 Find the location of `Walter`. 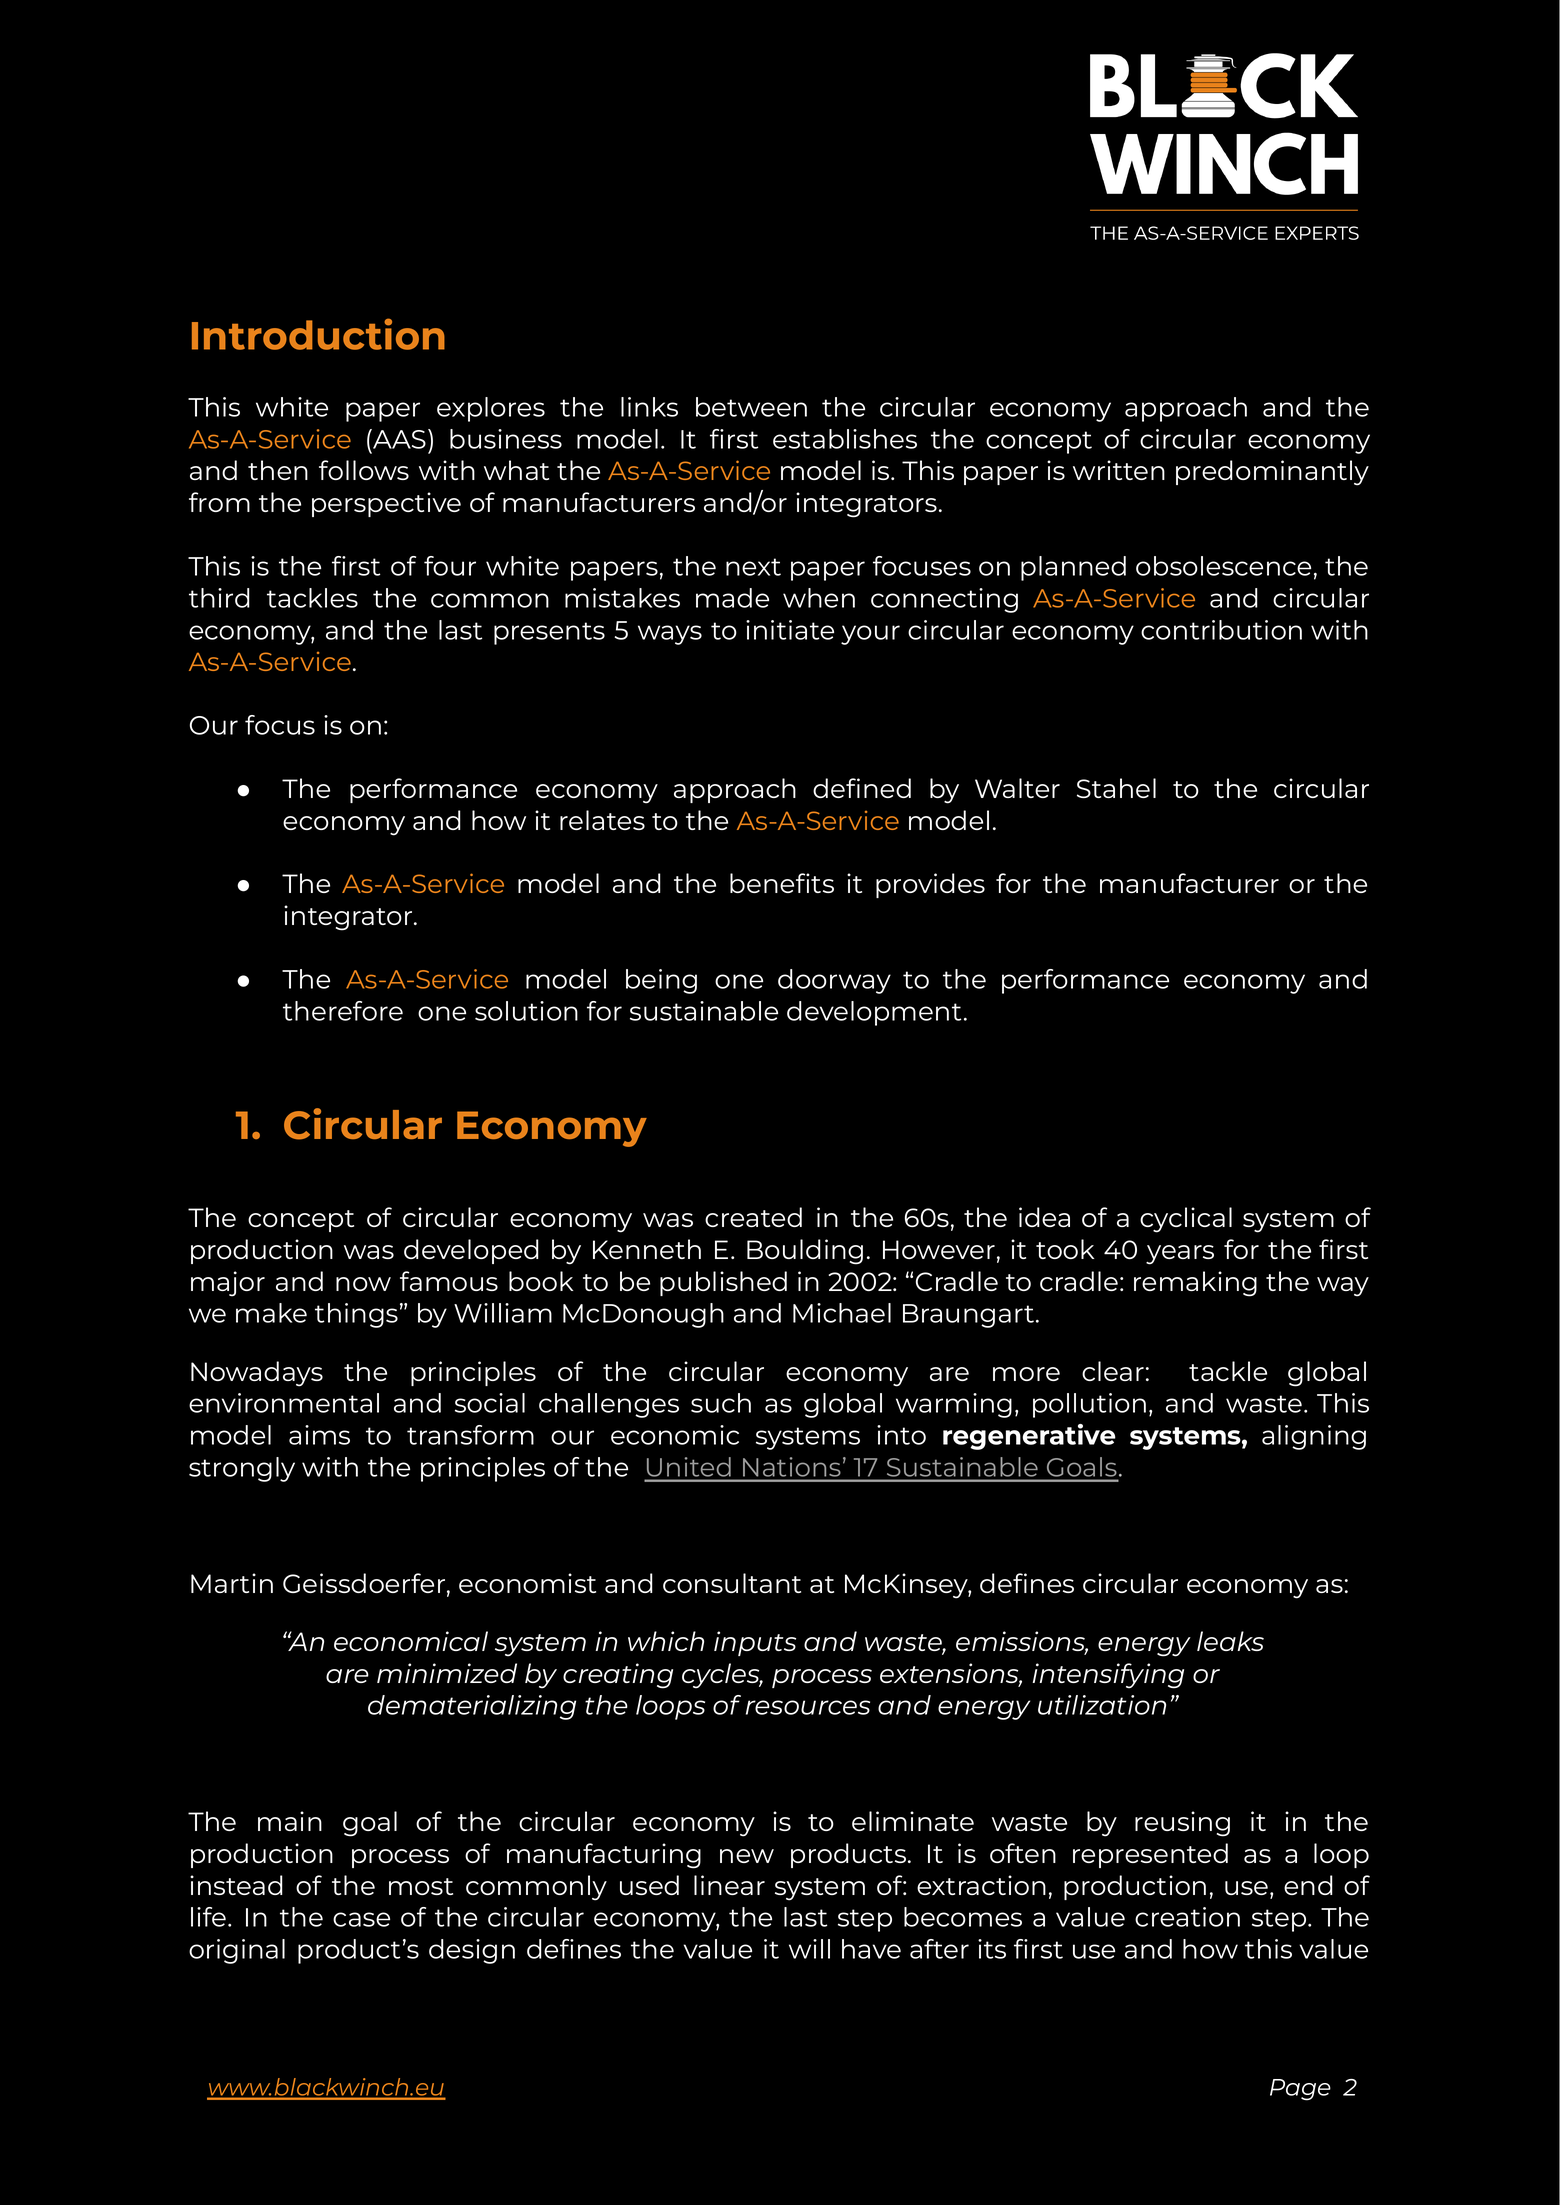

Walter is located at coordinates (1017, 788).
